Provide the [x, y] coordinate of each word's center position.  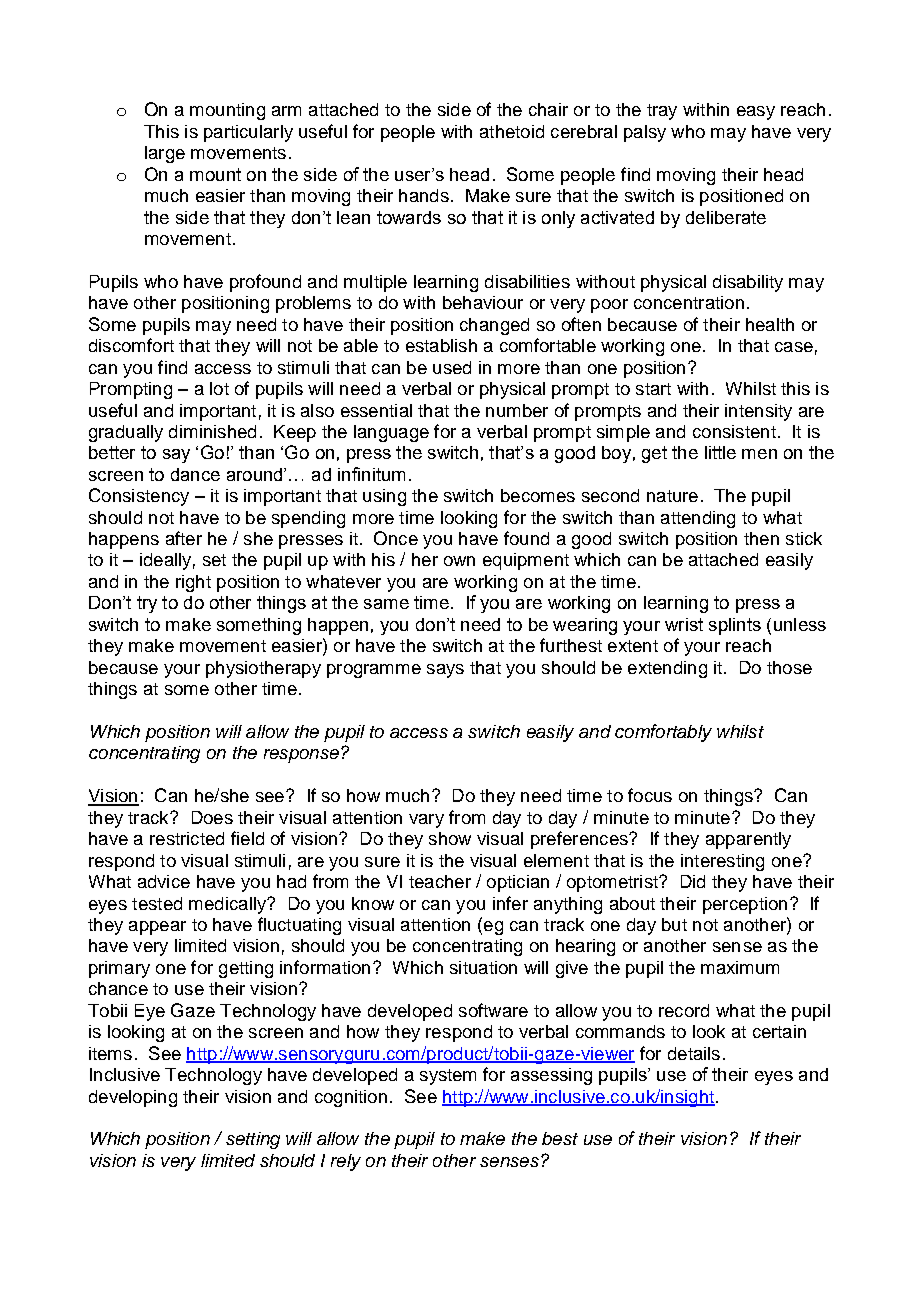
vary [426, 821]
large [165, 154]
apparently [748, 840]
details [694, 1053]
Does [212, 817]
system [448, 1077]
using [384, 497]
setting [253, 1140]
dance [195, 474]
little [720, 452]
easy [756, 113]
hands [424, 195]
